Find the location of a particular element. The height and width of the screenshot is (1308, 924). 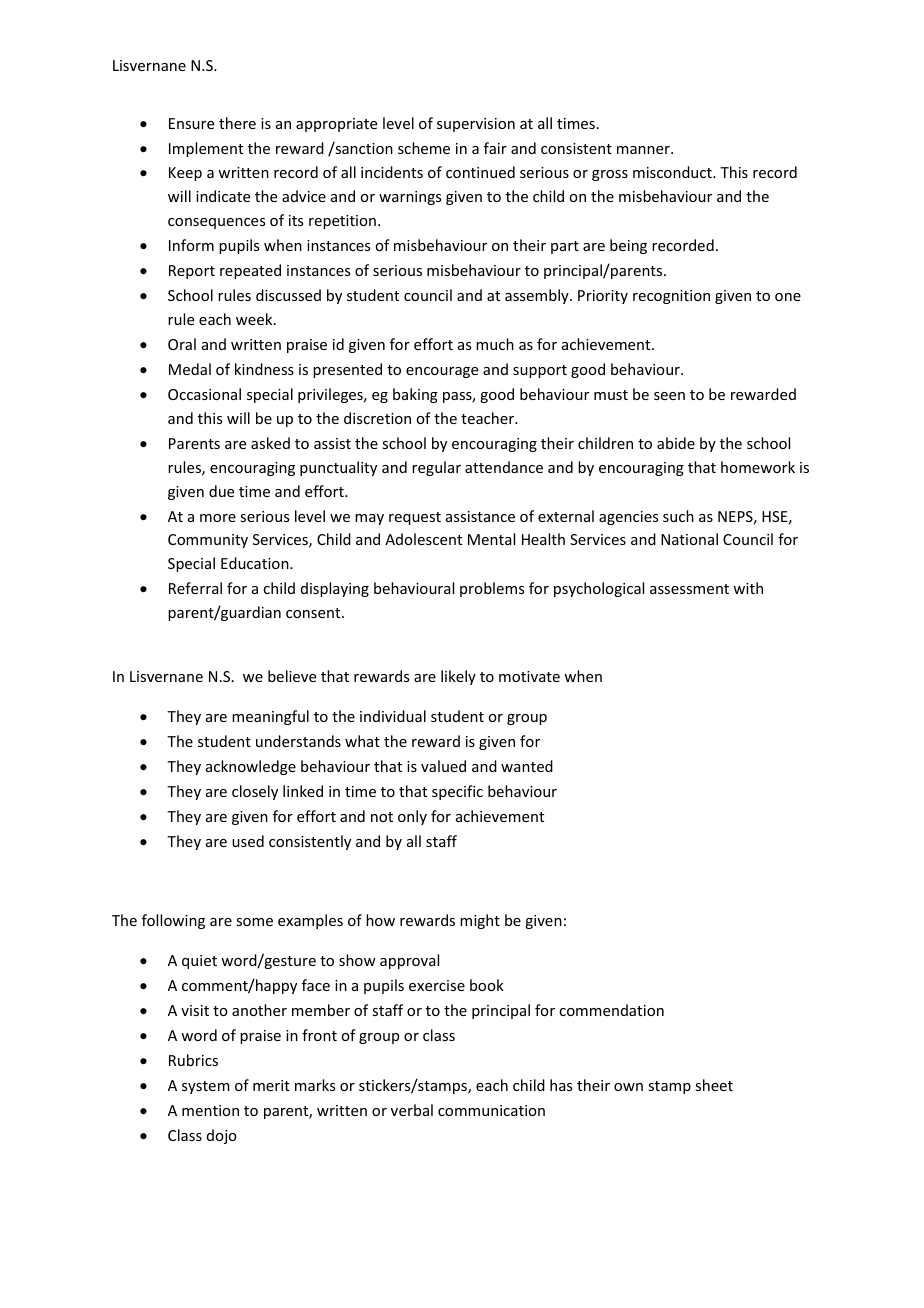

problems is located at coordinates (492, 589).
